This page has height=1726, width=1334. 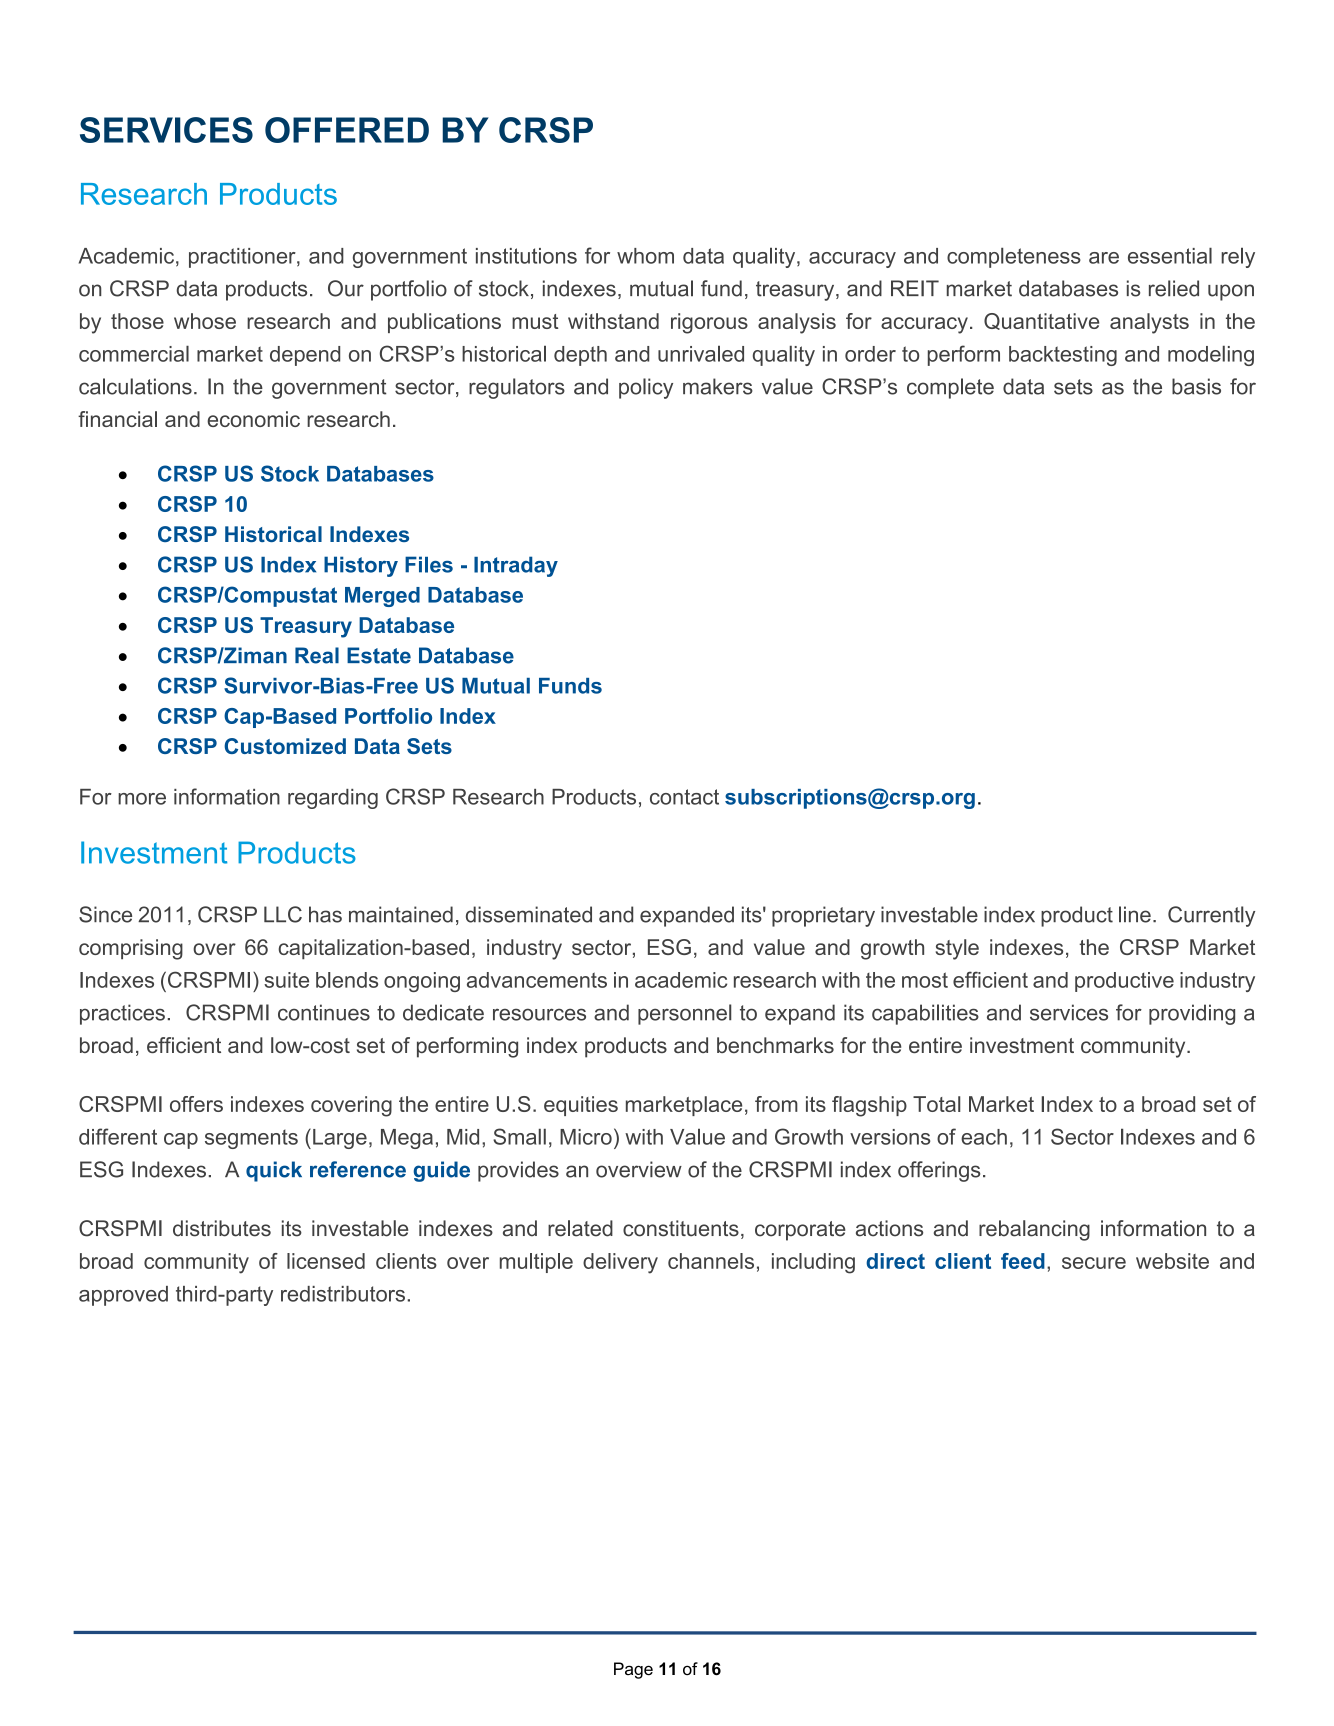 What do you see at coordinates (1104, 258) in the page?
I see `are` at bounding box center [1104, 258].
